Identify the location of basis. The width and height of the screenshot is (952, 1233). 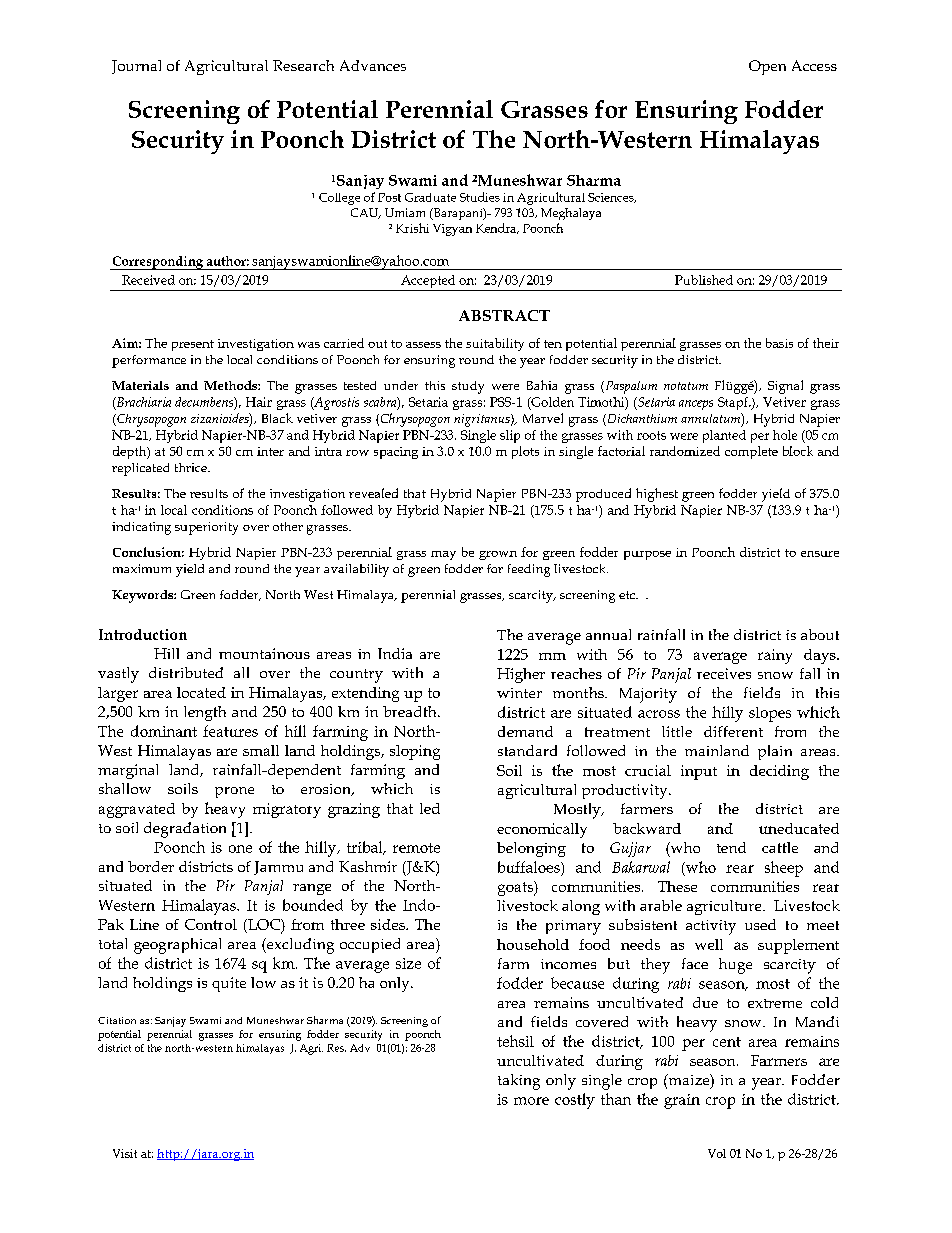
(779, 343).
